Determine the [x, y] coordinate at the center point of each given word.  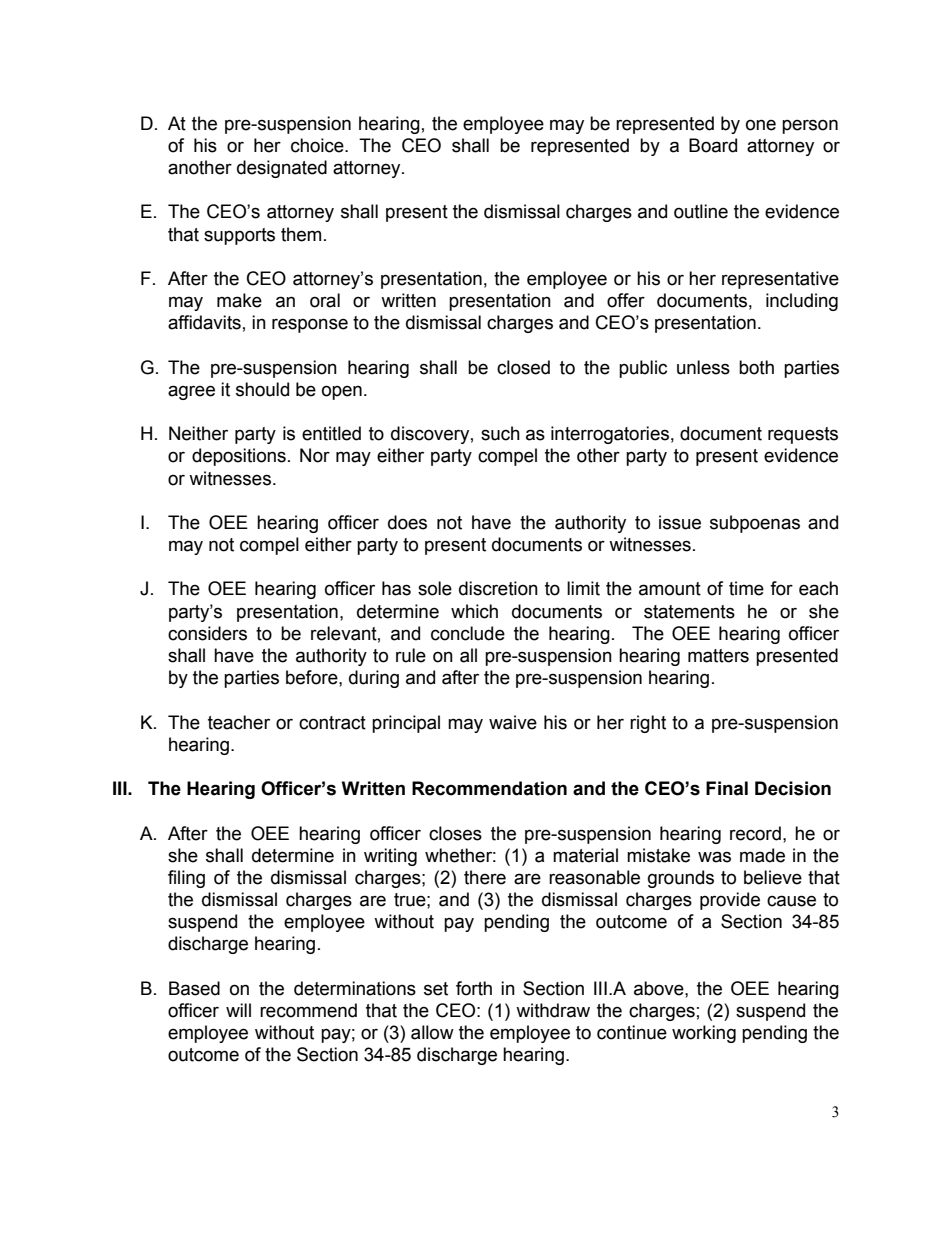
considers [207, 633]
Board [713, 145]
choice [318, 145]
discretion [498, 588]
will [238, 1010]
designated [282, 169]
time [746, 588]
